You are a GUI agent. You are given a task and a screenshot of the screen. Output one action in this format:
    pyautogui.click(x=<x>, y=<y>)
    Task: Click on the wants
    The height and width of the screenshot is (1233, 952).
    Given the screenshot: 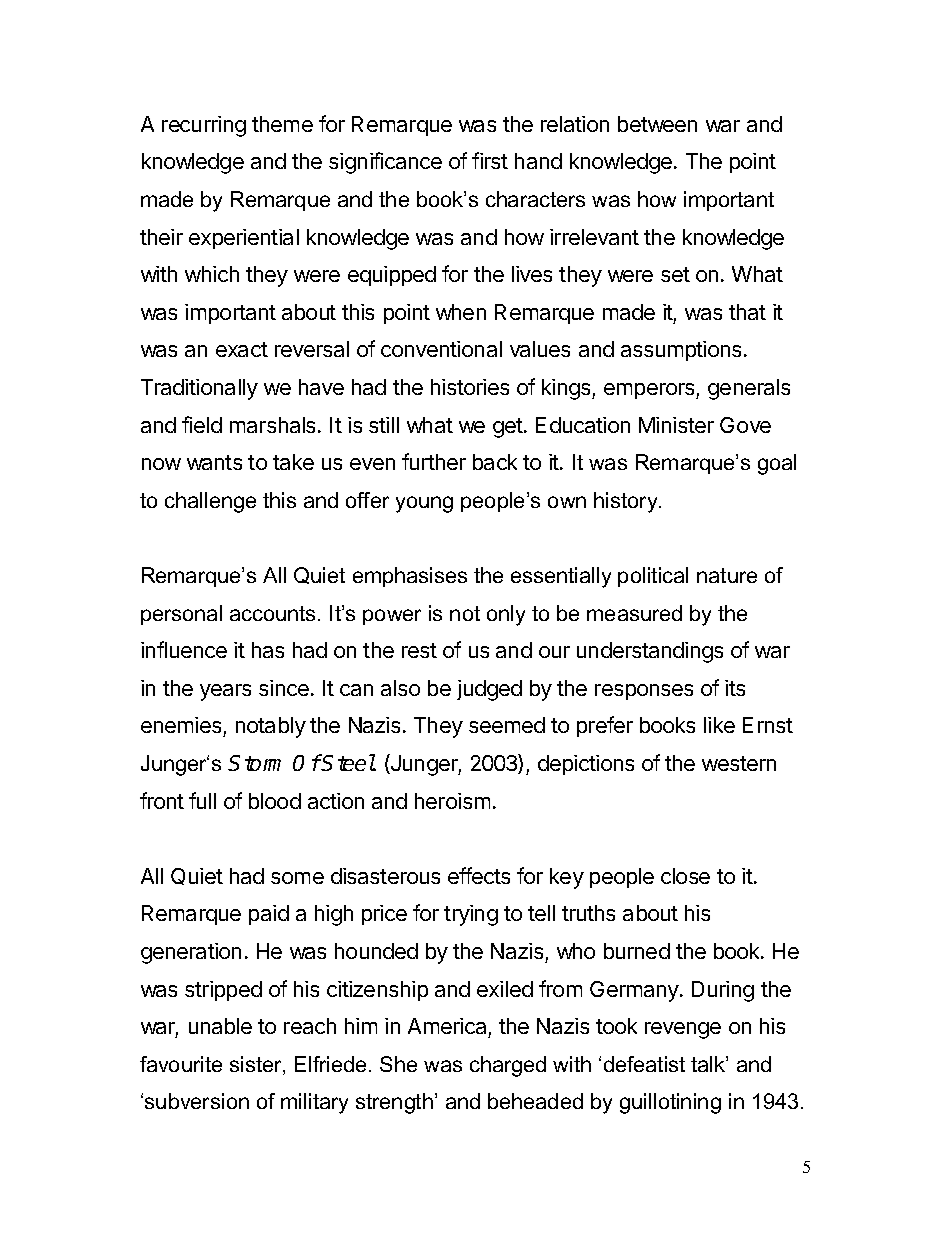 What is the action you would take?
    pyautogui.click(x=214, y=462)
